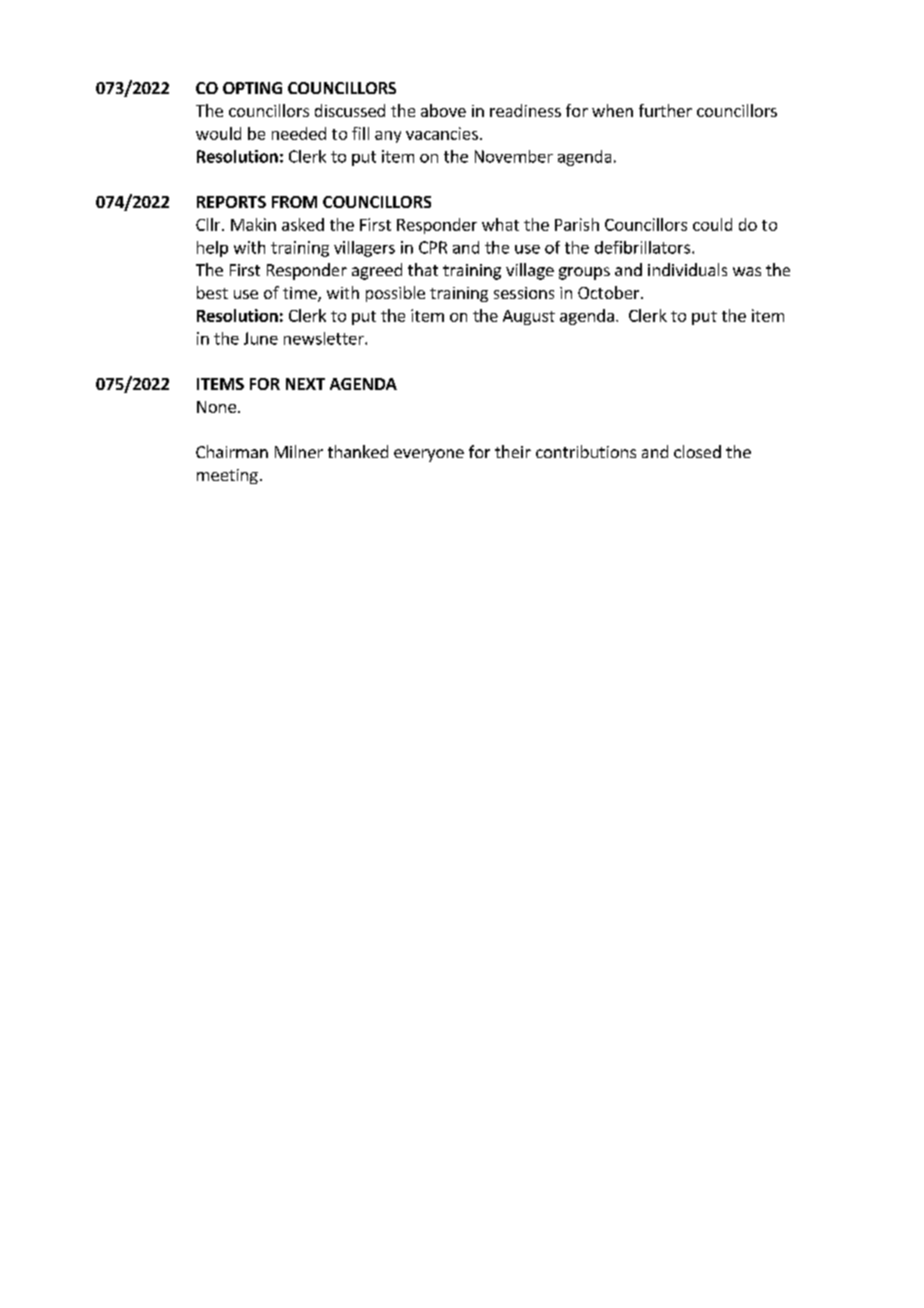  I want to click on Milner, so click(299, 451).
